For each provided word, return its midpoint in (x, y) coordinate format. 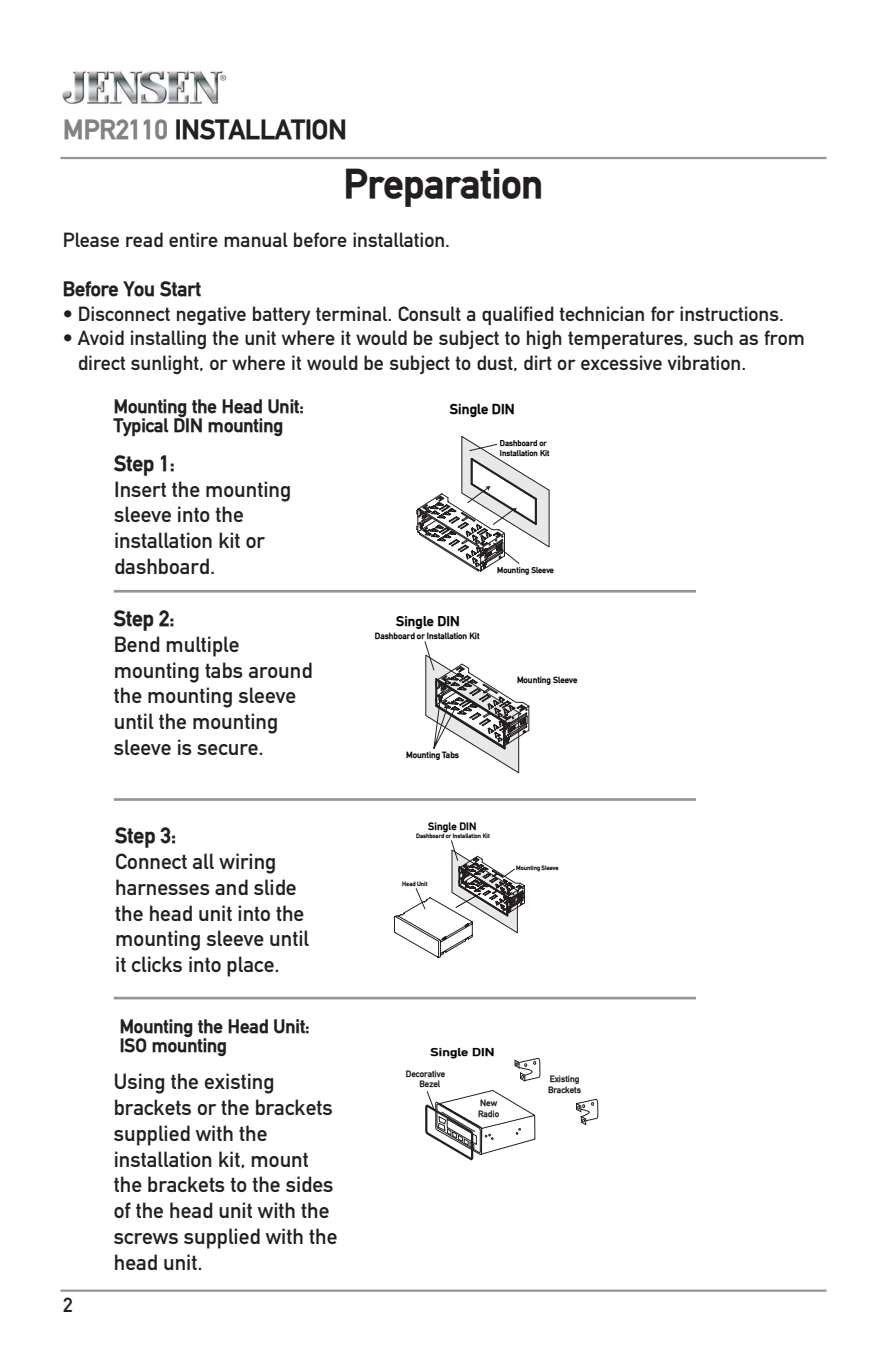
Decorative (425, 1073)
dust (496, 363)
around (280, 670)
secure (228, 749)
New (488, 1102)
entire (193, 239)
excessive (621, 362)
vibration (705, 362)
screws (146, 1238)
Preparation (443, 187)
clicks (157, 964)
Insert (140, 489)
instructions (730, 313)
